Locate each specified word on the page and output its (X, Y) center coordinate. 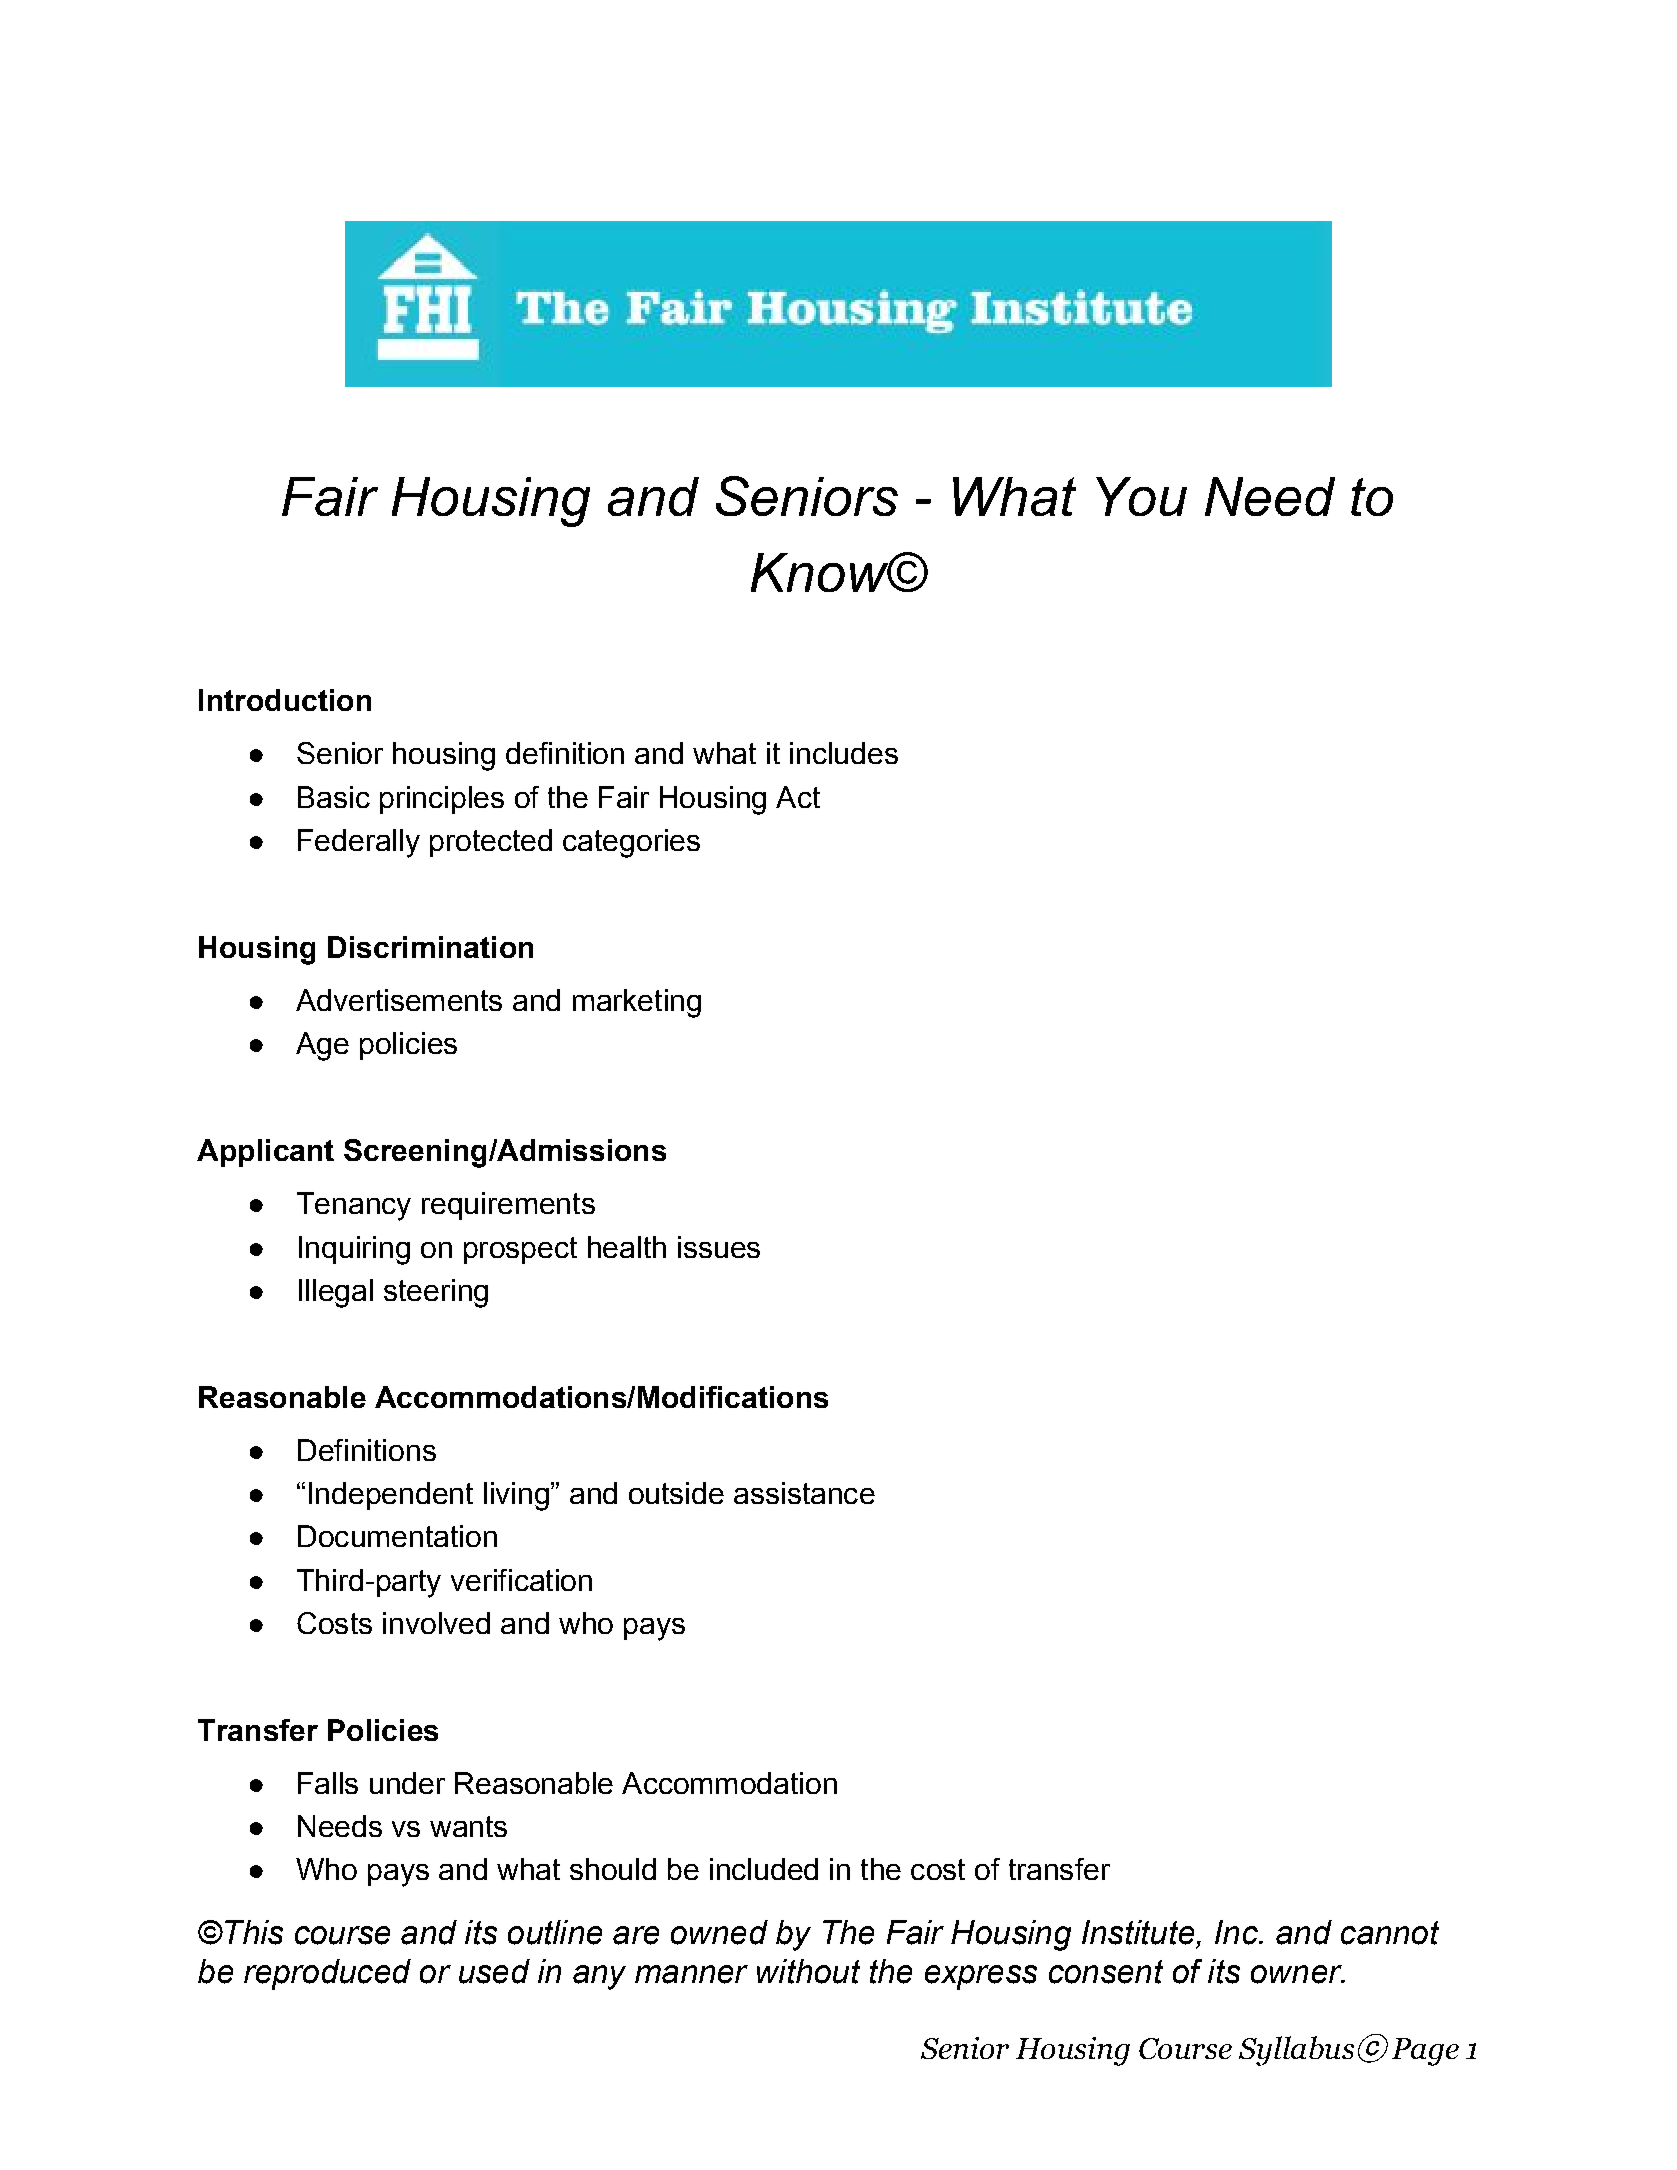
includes (844, 753)
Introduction (285, 700)
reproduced (327, 1974)
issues (719, 1247)
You (1141, 496)
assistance (804, 1493)
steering (436, 1293)
